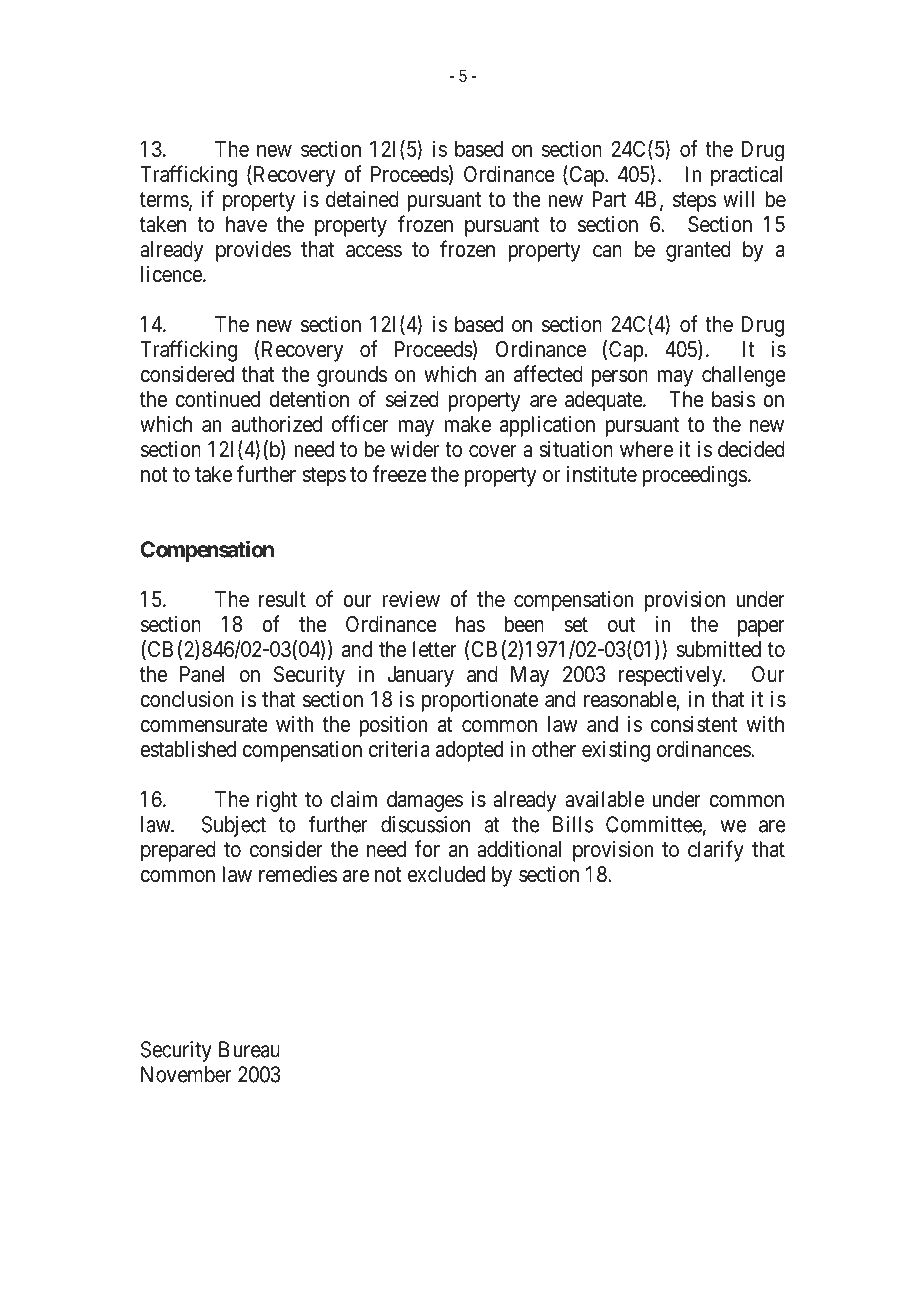  What do you see at coordinates (716, 851) in the screenshot?
I see `clarify` at bounding box center [716, 851].
